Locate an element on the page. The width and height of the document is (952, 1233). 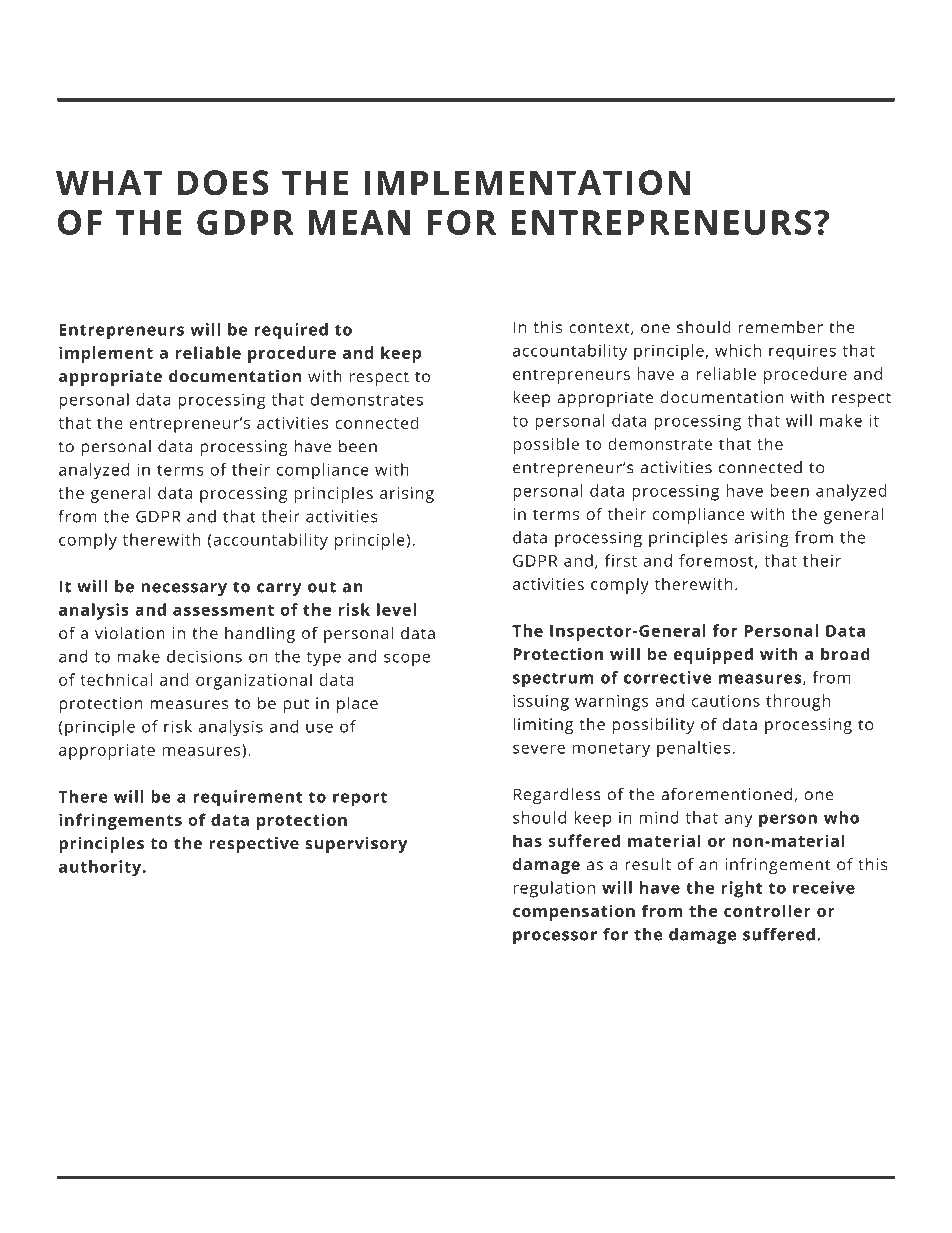
controller is located at coordinates (767, 910).
